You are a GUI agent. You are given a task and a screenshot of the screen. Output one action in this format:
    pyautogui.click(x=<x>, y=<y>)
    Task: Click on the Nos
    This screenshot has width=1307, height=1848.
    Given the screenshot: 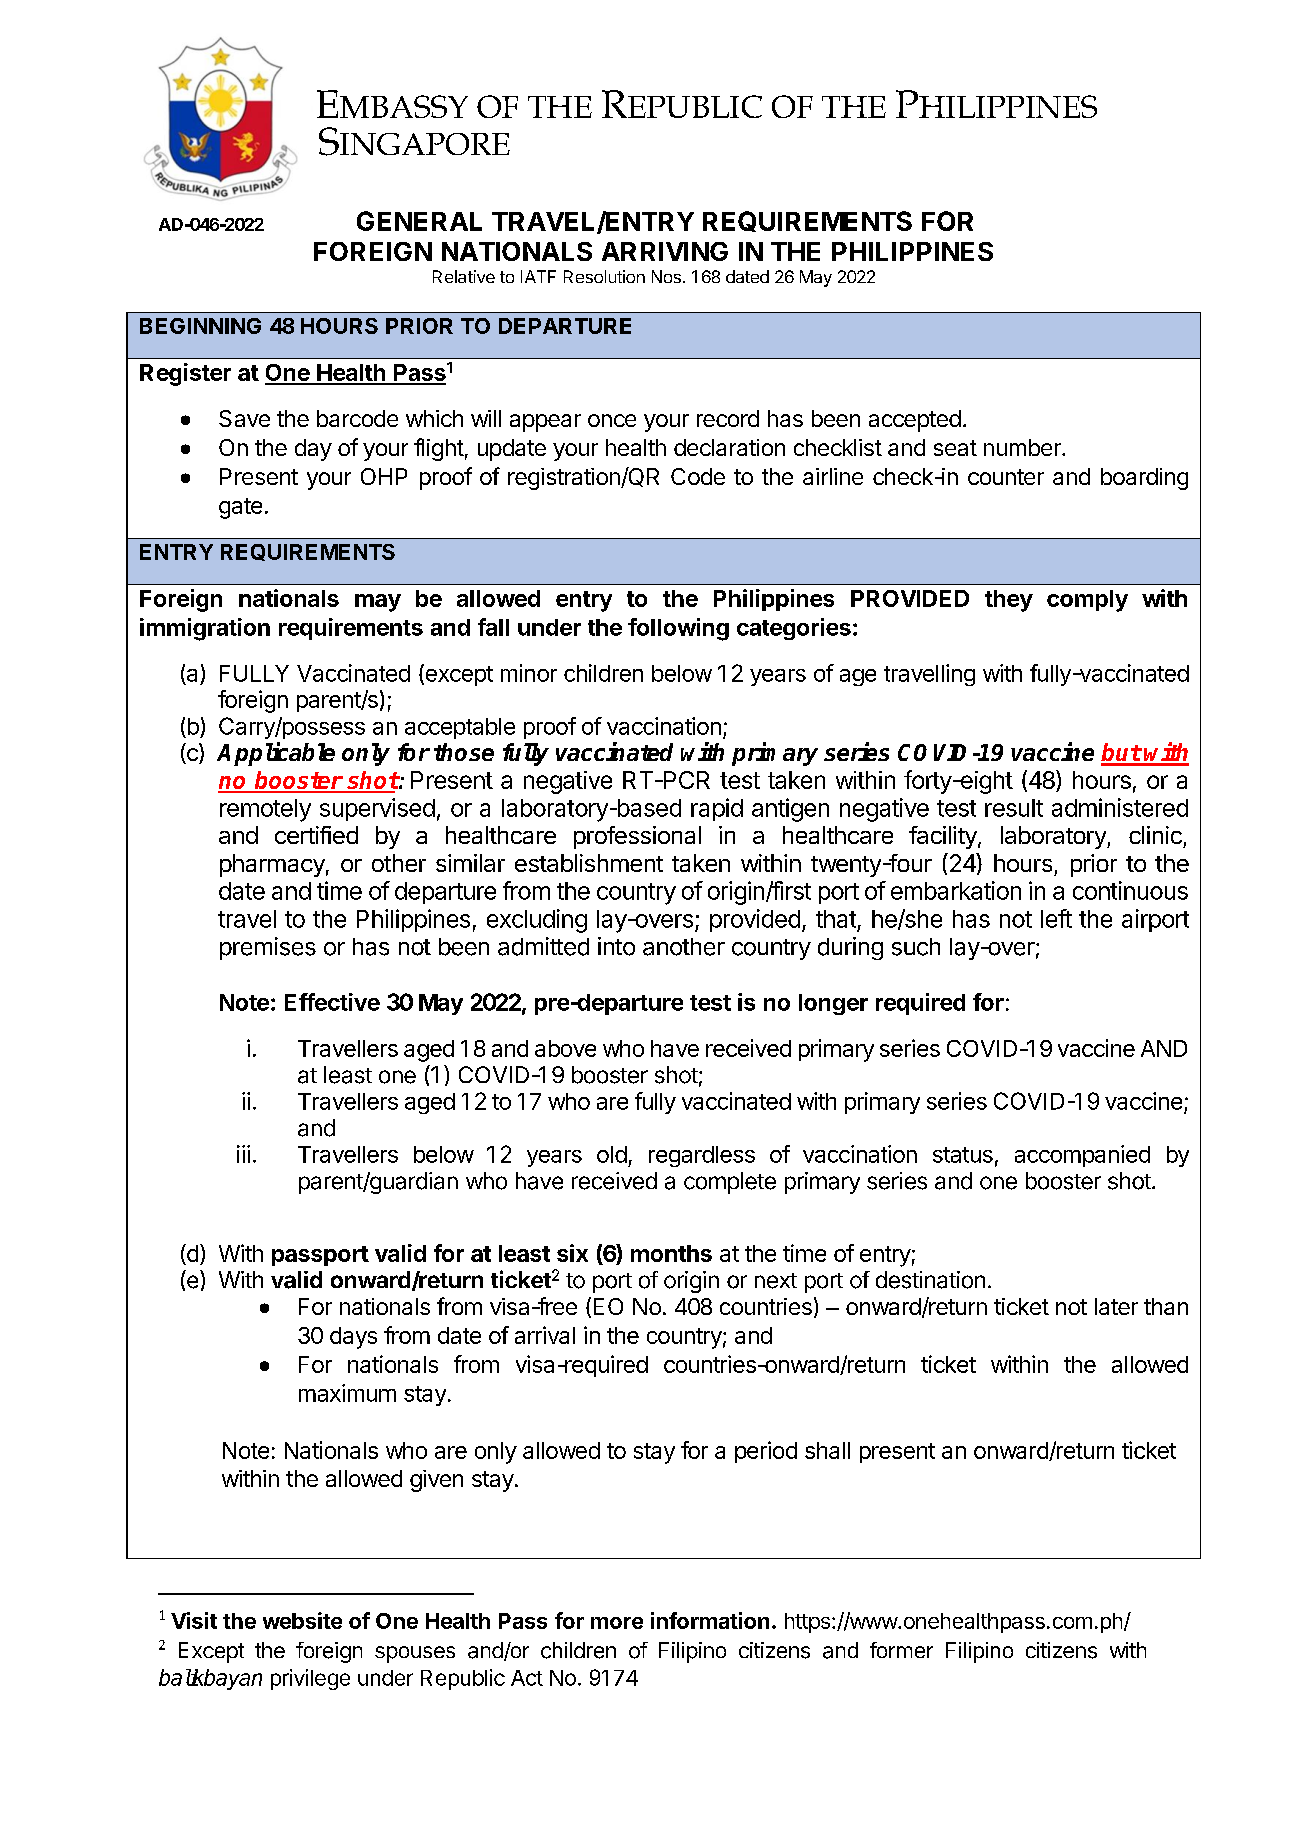 What is the action you would take?
    pyautogui.click(x=666, y=276)
